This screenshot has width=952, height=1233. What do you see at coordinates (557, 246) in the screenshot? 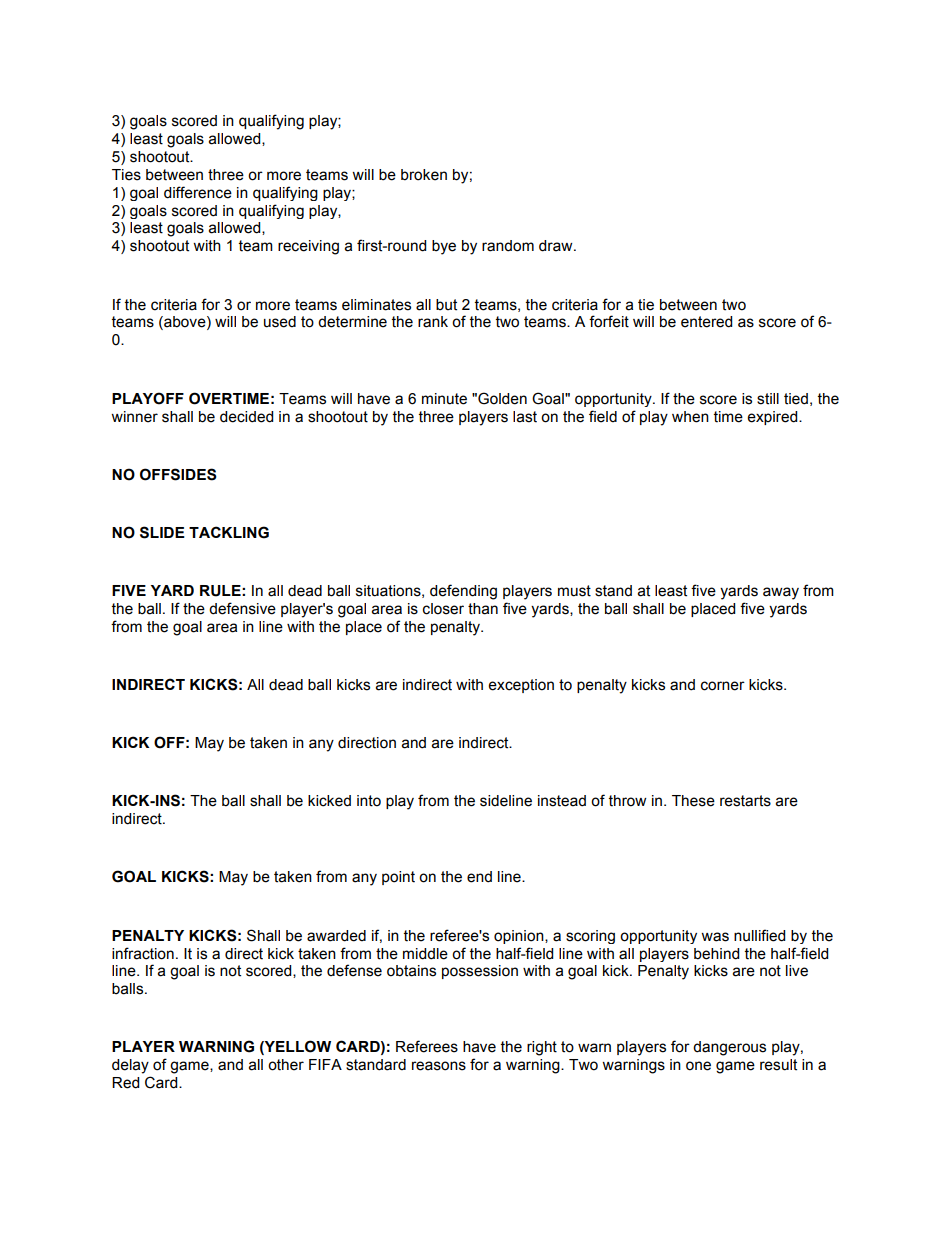
I see `draw` at bounding box center [557, 246].
